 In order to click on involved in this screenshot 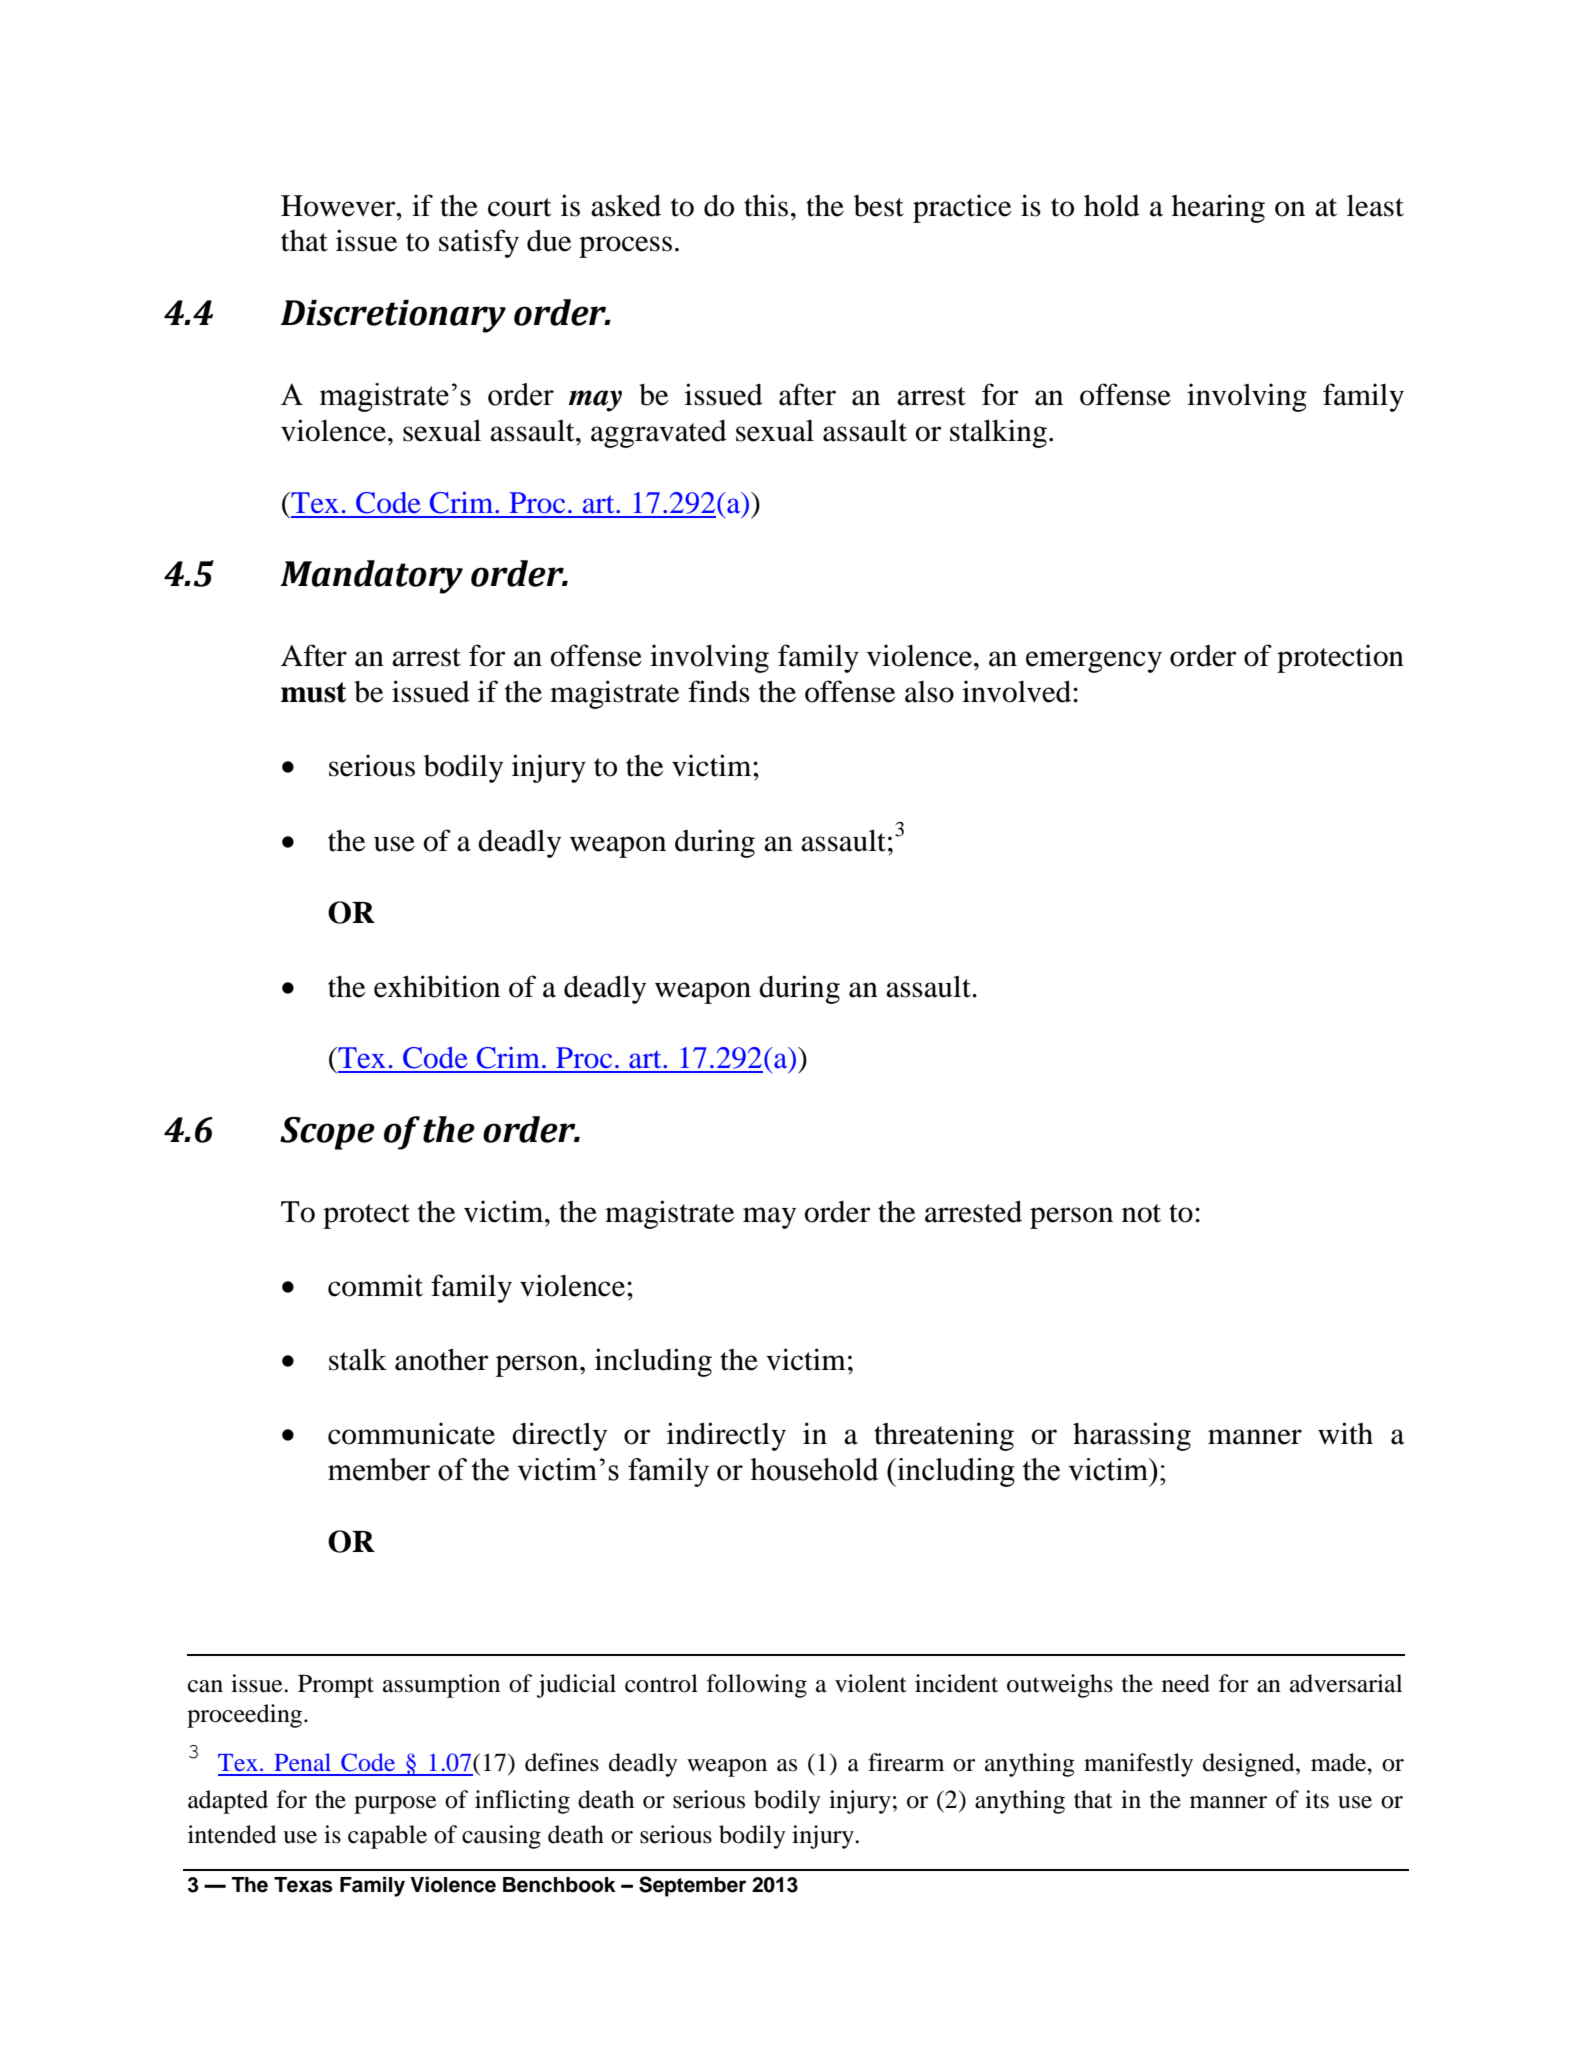, I will do `click(1018, 691)`.
